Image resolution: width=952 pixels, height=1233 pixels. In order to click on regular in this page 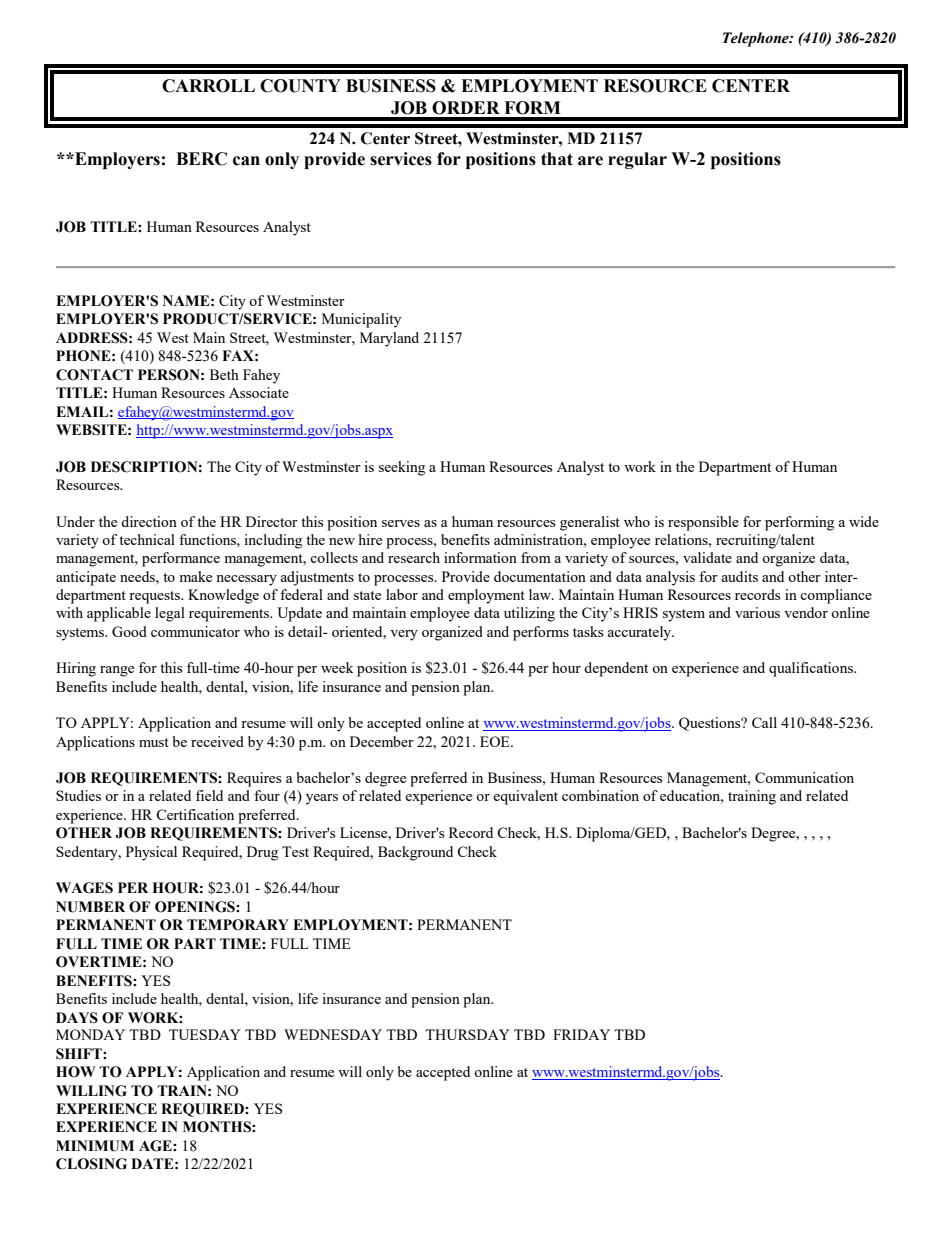, I will do `click(637, 160)`.
